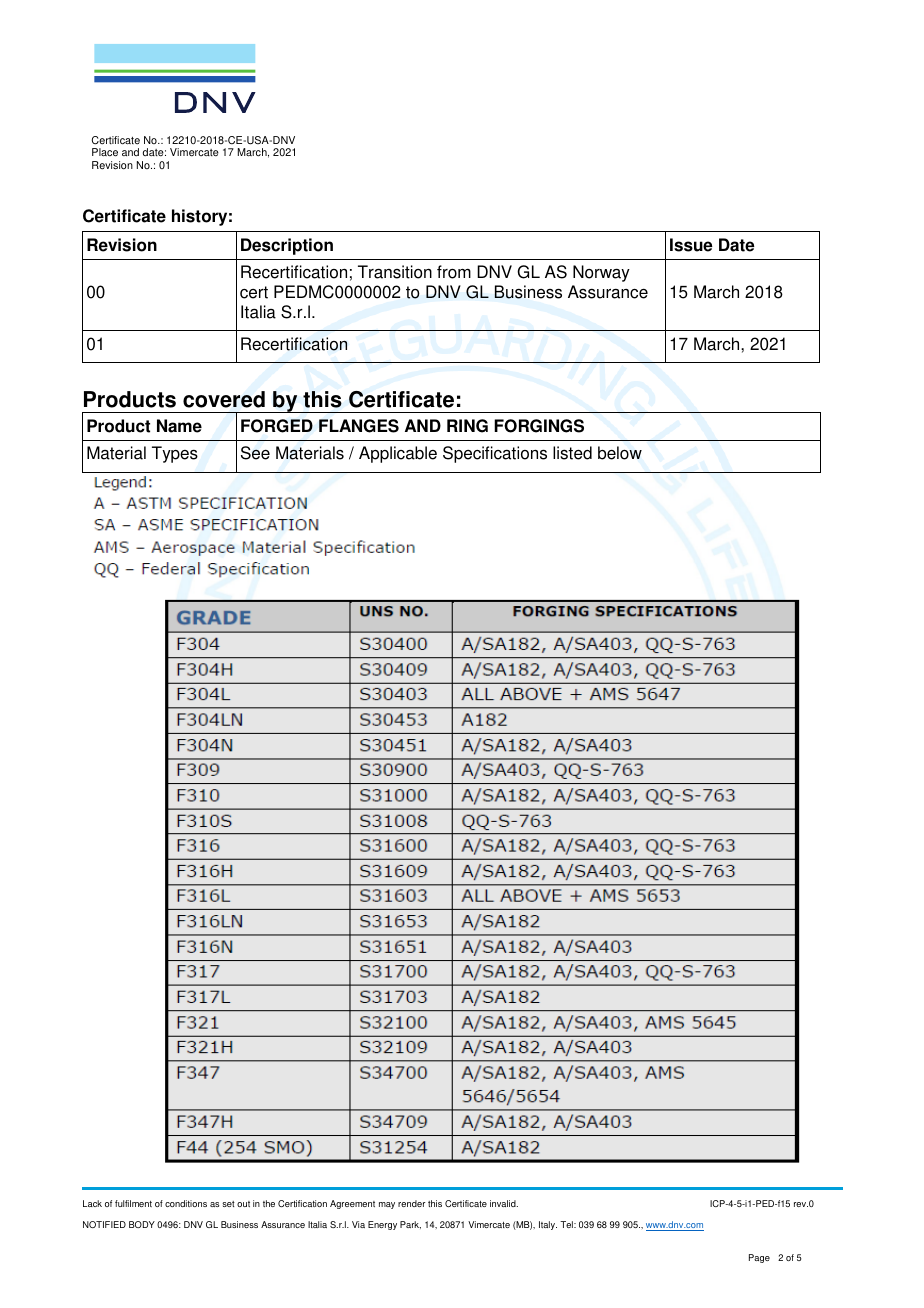  I want to click on Types, so click(175, 454).
